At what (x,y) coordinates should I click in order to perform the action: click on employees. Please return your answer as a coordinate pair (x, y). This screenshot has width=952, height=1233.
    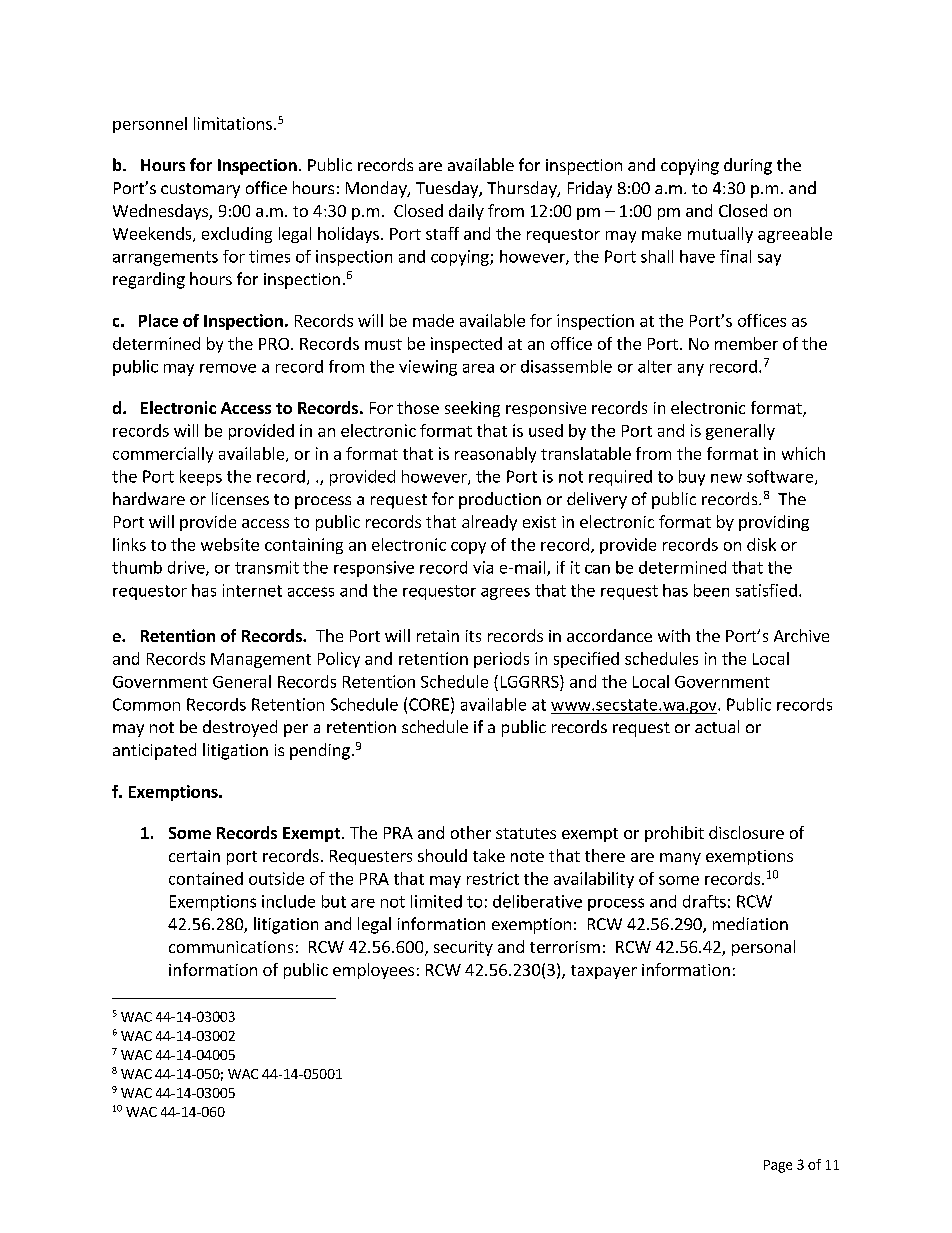
    Looking at the image, I should click on (373, 971).
